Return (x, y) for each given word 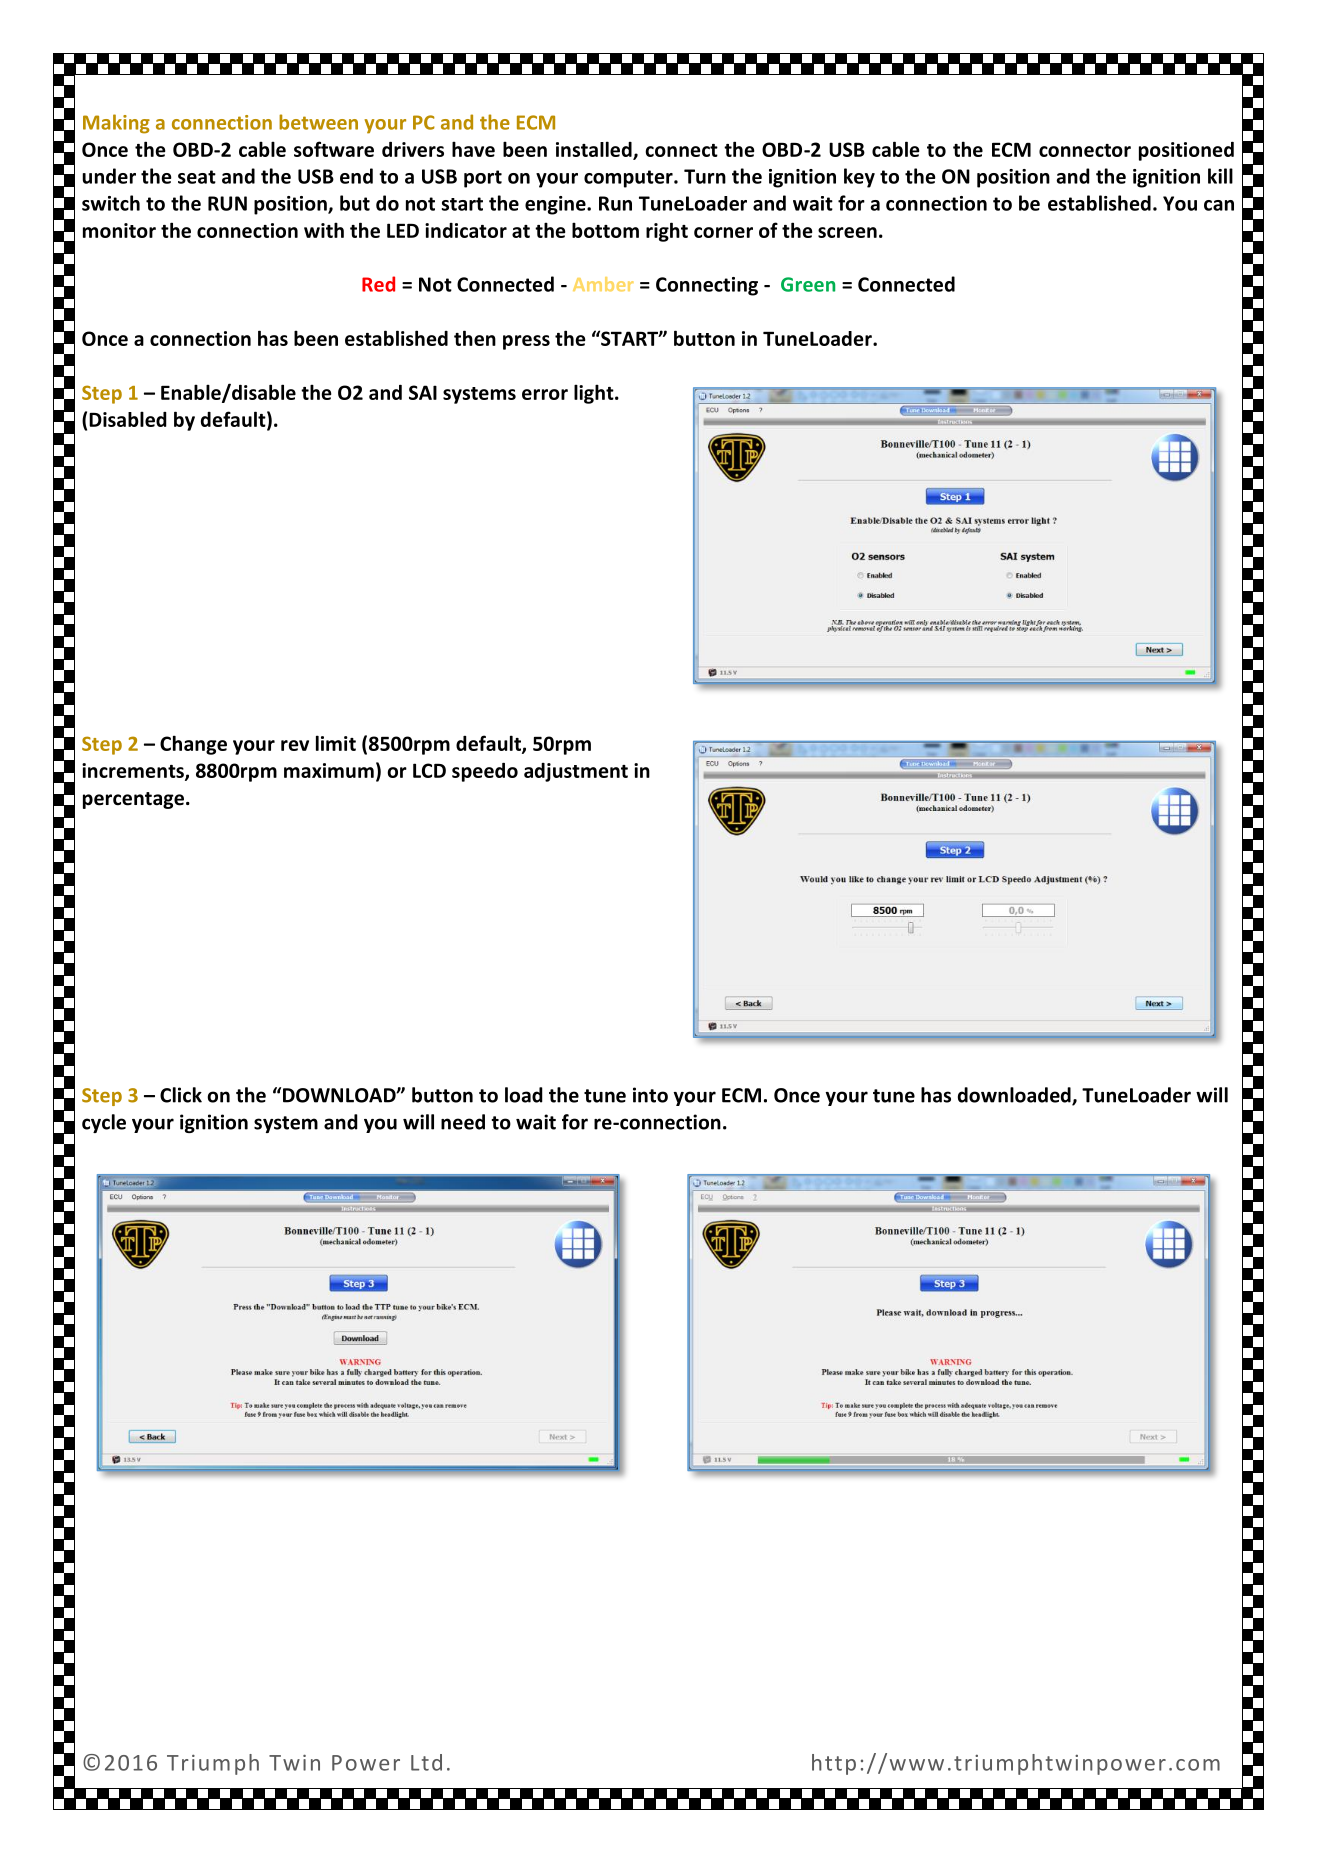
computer (629, 179)
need (463, 1122)
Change (193, 745)
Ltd (426, 1762)
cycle (104, 1123)
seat (197, 177)
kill (1220, 176)
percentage (133, 800)
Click (181, 1095)
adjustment (576, 772)
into (650, 1095)
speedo (485, 772)
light (595, 394)
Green (808, 284)
